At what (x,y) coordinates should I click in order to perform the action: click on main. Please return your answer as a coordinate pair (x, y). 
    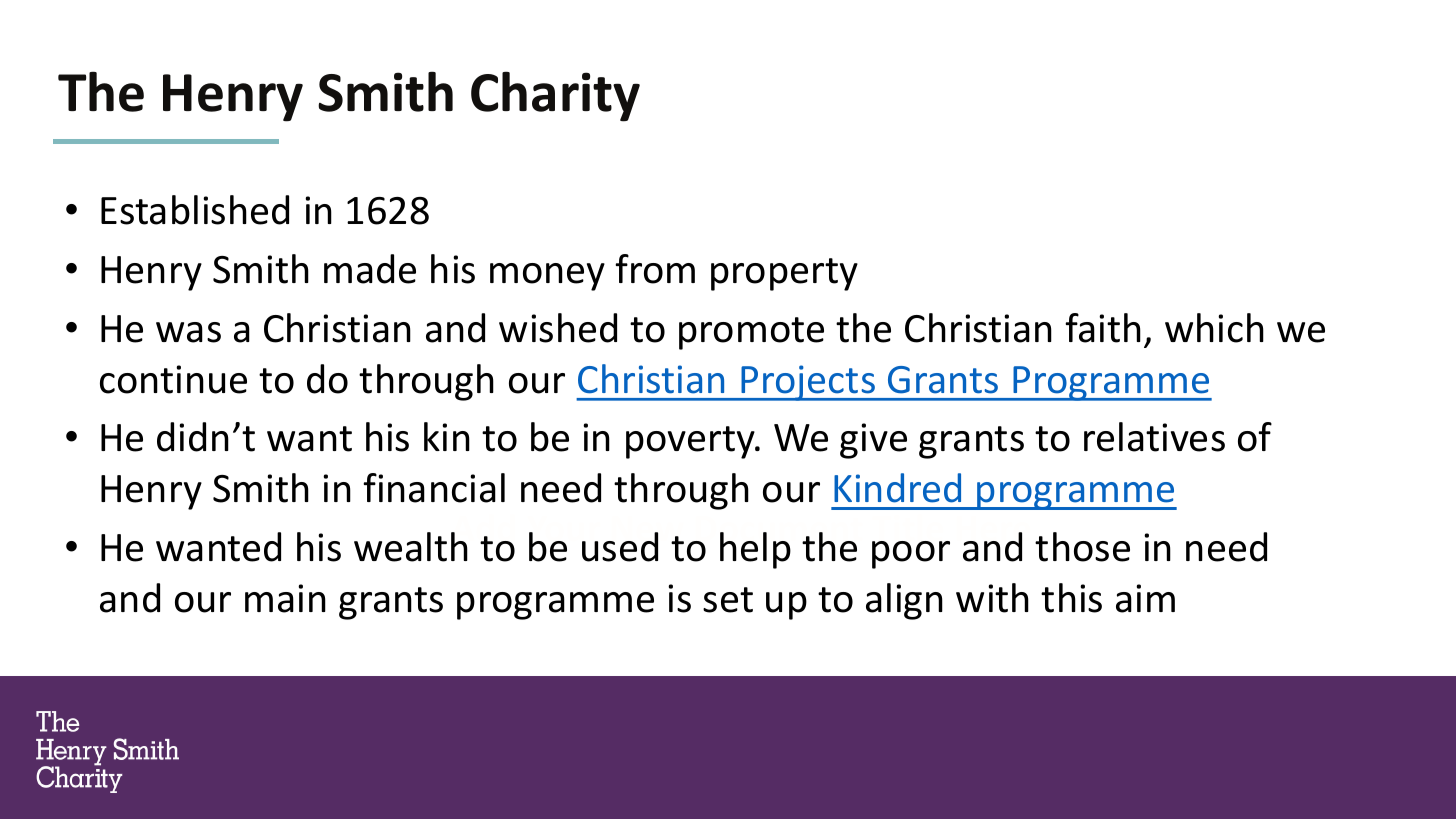
    Looking at the image, I should click on (285, 598).
